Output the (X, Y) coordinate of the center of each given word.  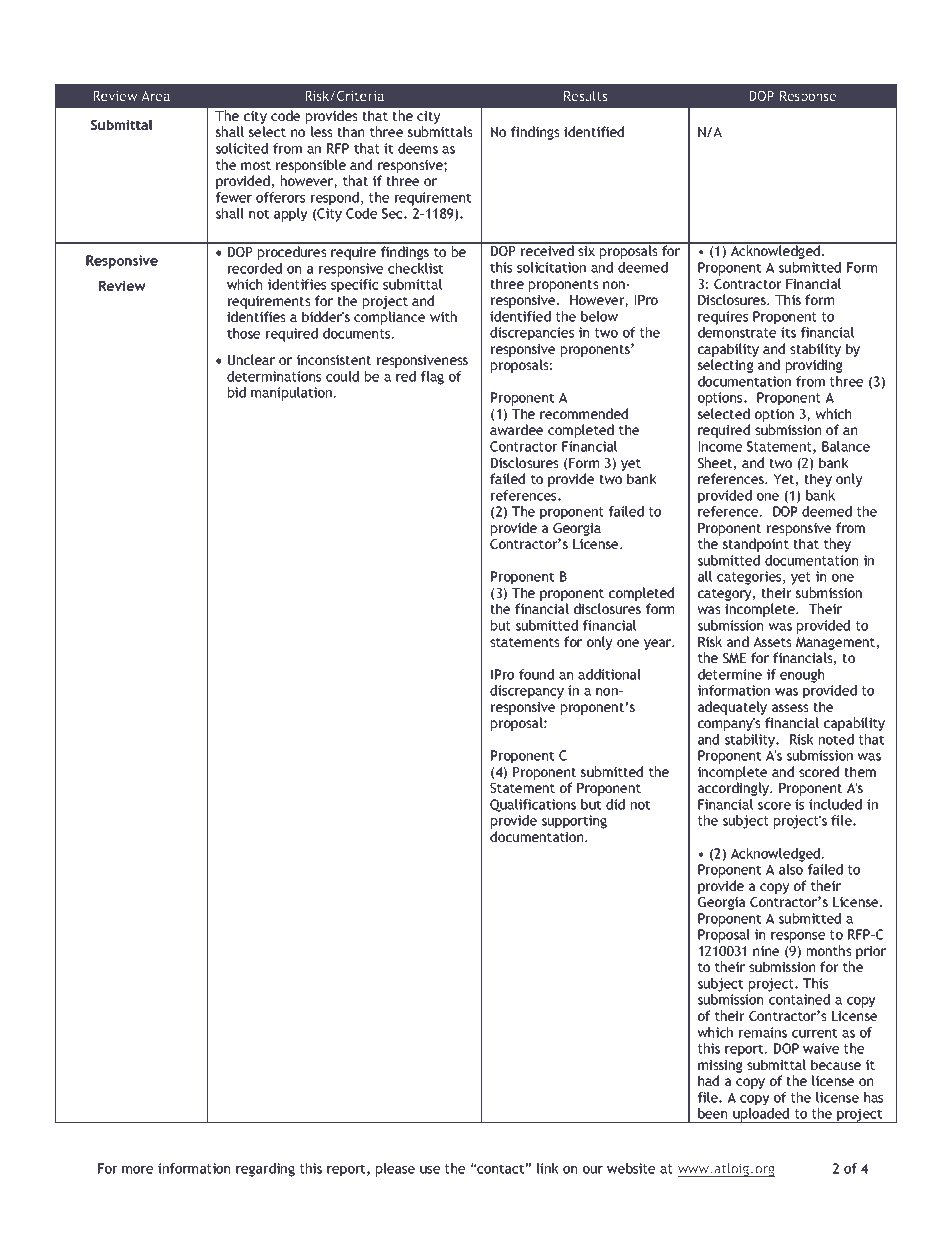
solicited (242, 148)
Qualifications (533, 805)
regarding (265, 1170)
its (788, 332)
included (835, 804)
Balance (846, 446)
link (548, 1168)
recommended (584, 413)
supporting (574, 822)
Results (585, 95)
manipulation (291, 394)
